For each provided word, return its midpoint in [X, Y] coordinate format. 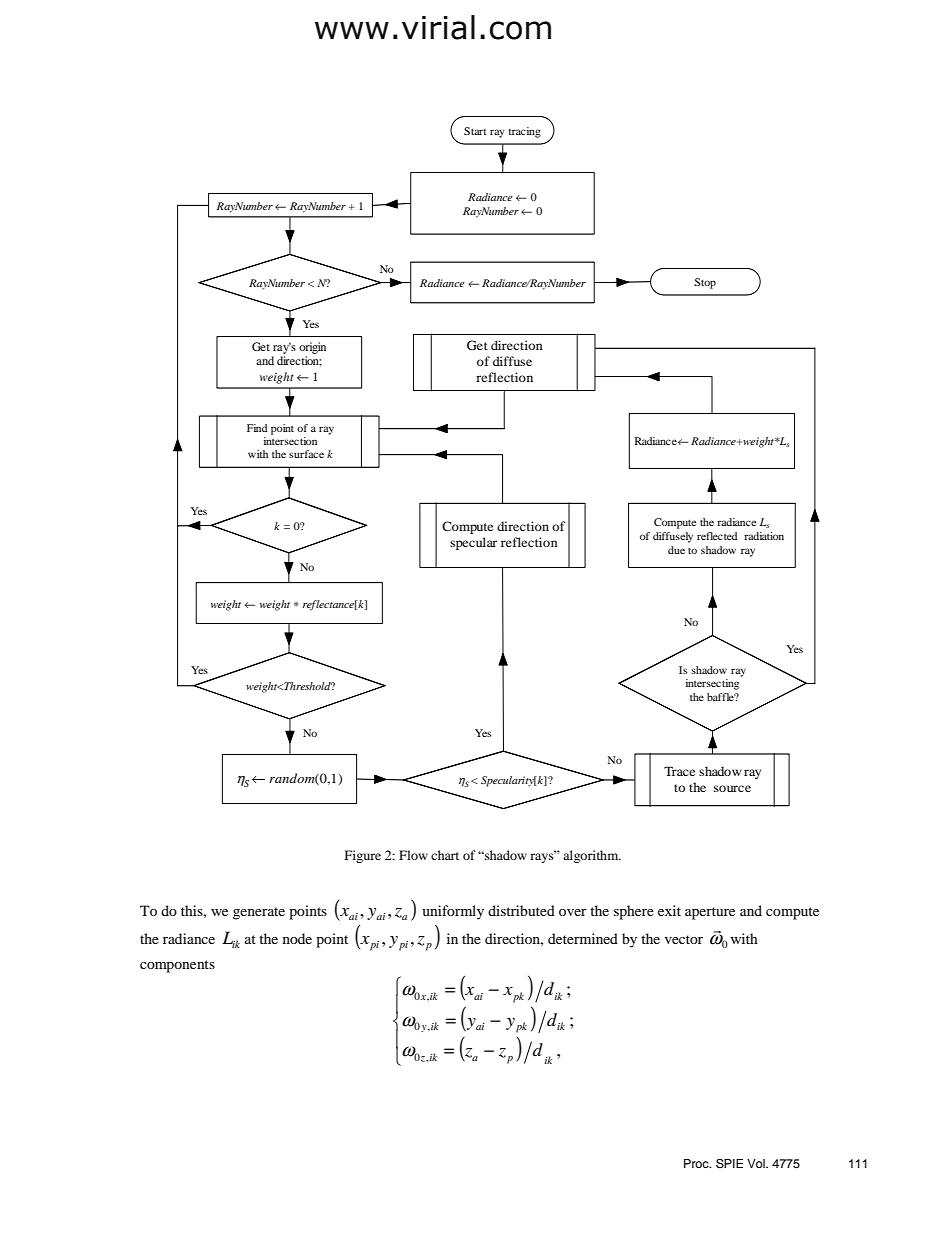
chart [445, 855]
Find [257, 428]
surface [306, 454]
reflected [717, 536]
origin [312, 348]
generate [259, 913]
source [732, 788]
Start [475, 131]
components [177, 966]
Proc [697, 1163]
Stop [705, 283]
